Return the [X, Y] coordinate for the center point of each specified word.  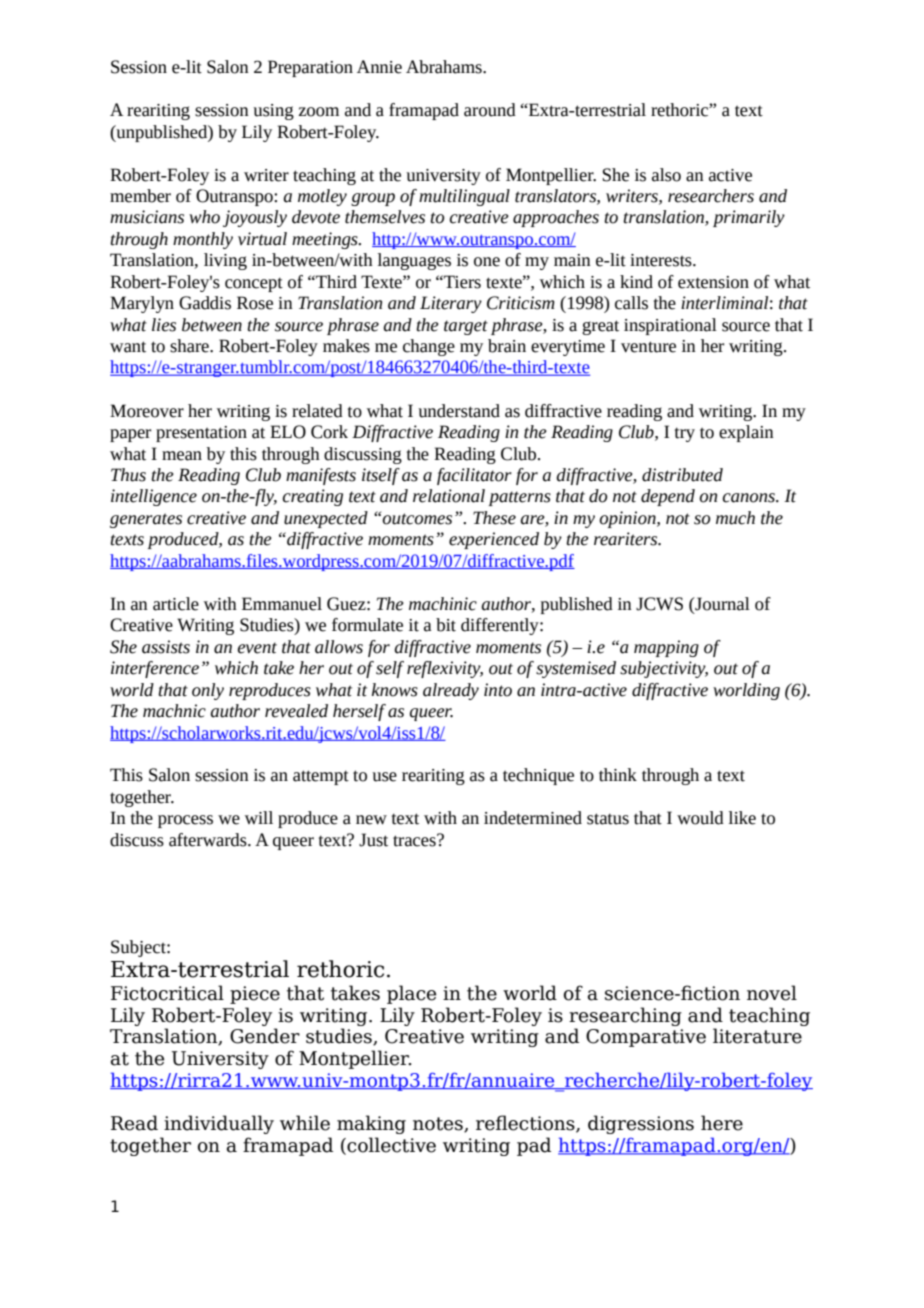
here [722, 1123]
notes [439, 1125]
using [273, 112]
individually [219, 1124]
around [490, 110]
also [666, 175]
